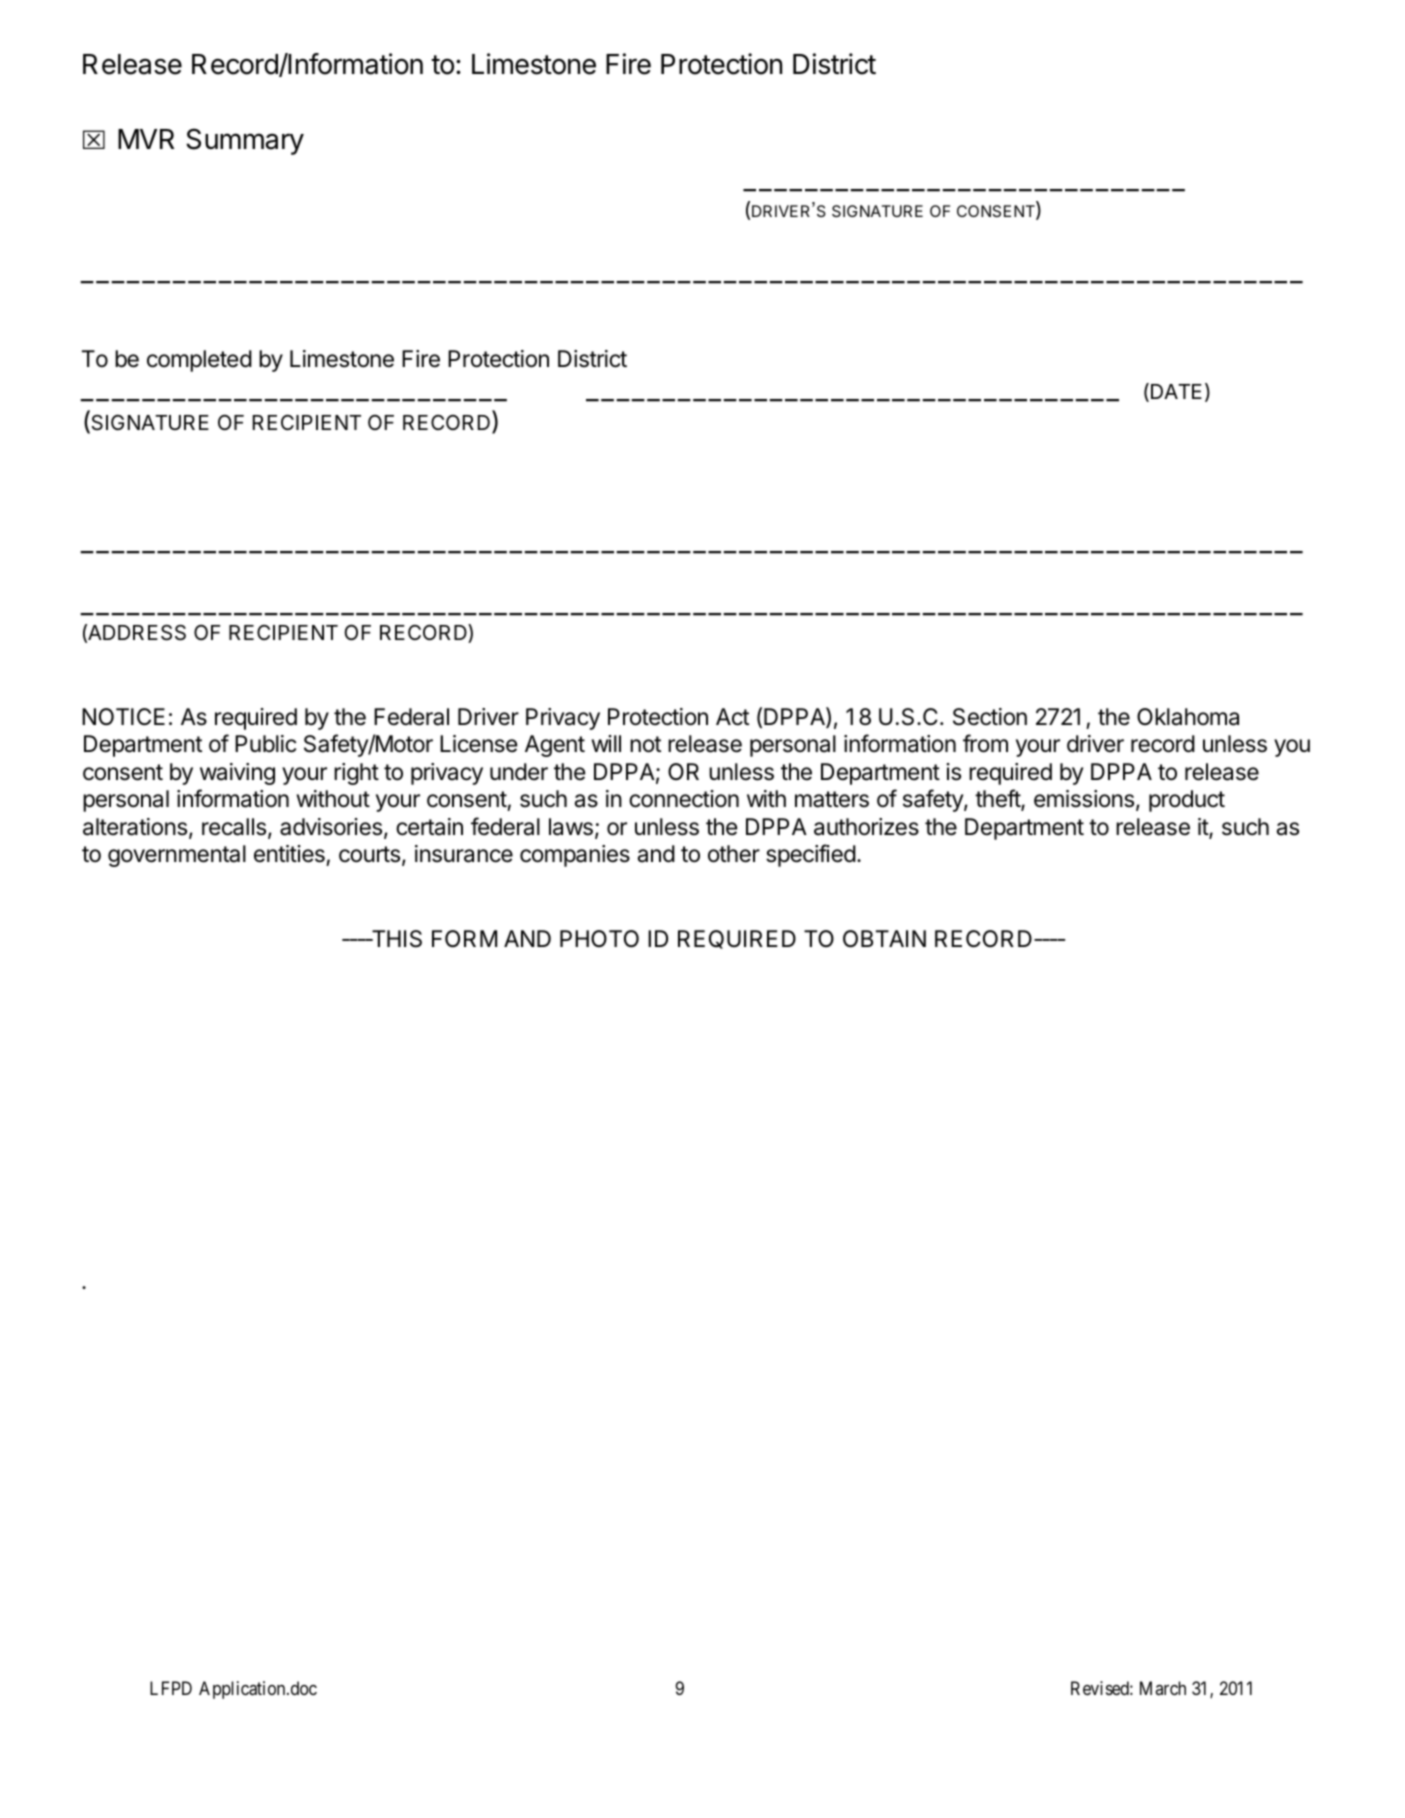 Image resolution: width=1405 pixels, height=1818 pixels. What do you see at coordinates (289, 854) in the screenshot?
I see `entities` at bounding box center [289, 854].
